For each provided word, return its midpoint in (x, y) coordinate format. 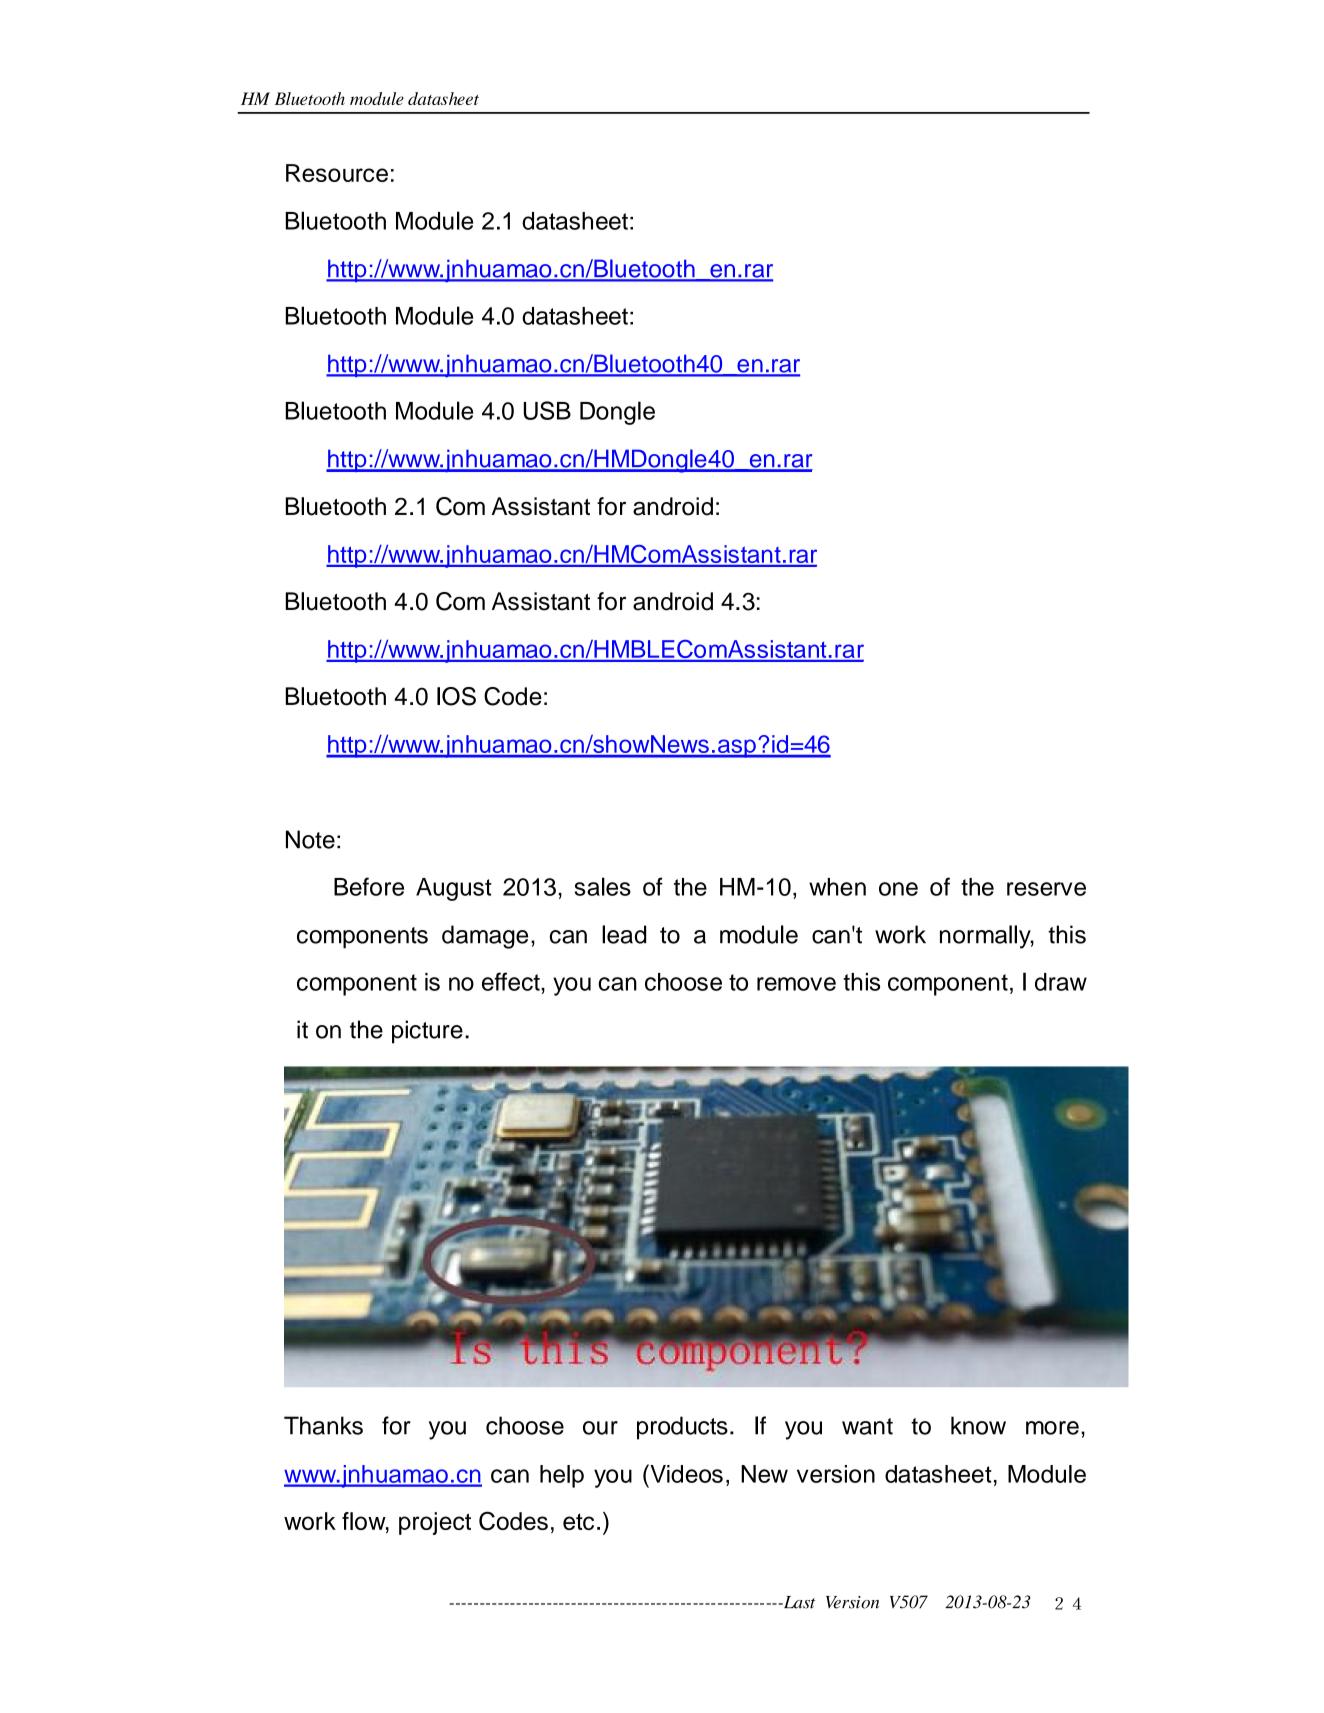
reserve (1046, 889)
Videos (685, 1473)
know (978, 1425)
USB (547, 410)
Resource (337, 173)
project (435, 1523)
